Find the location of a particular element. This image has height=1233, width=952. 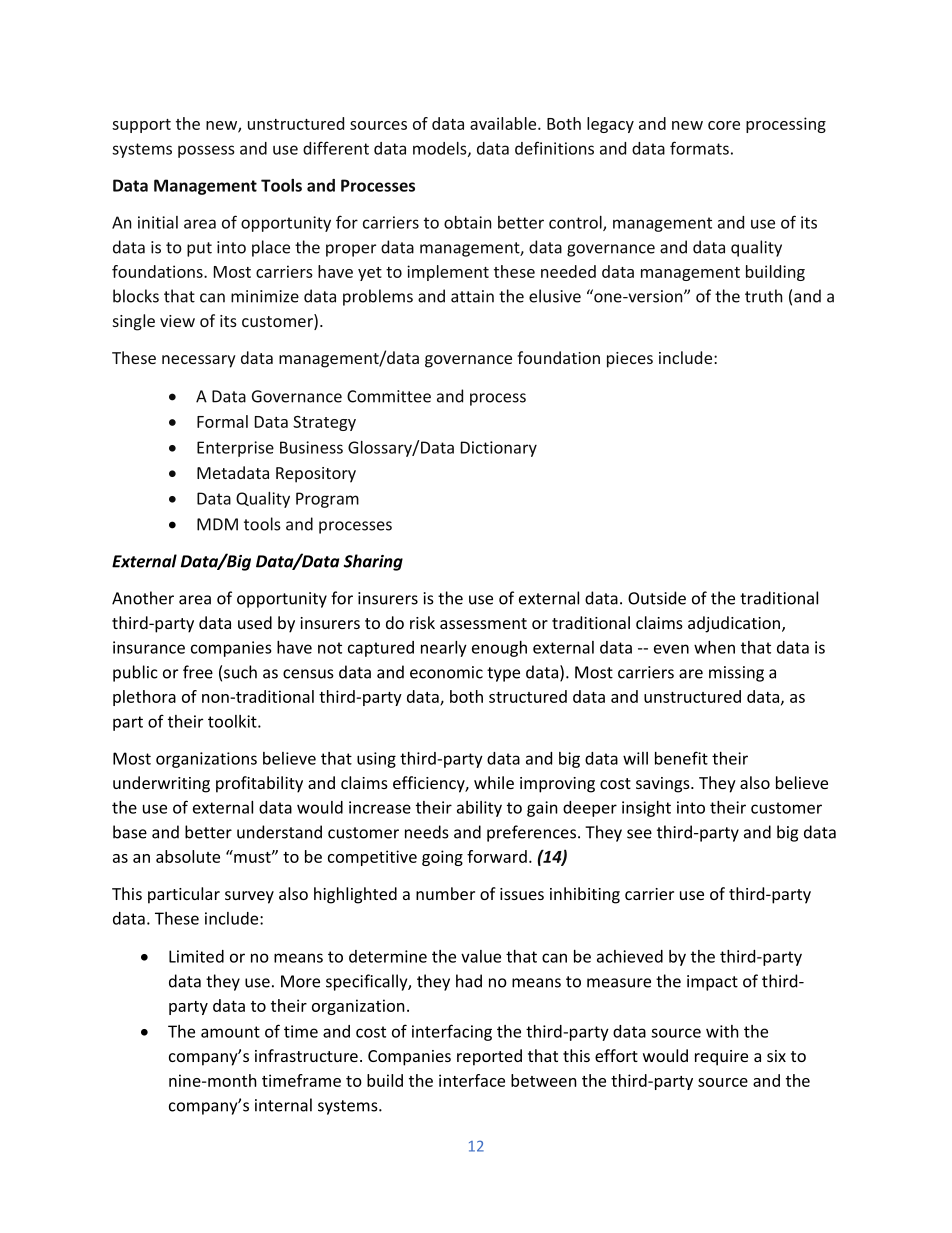

necessary is located at coordinates (199, 361).
